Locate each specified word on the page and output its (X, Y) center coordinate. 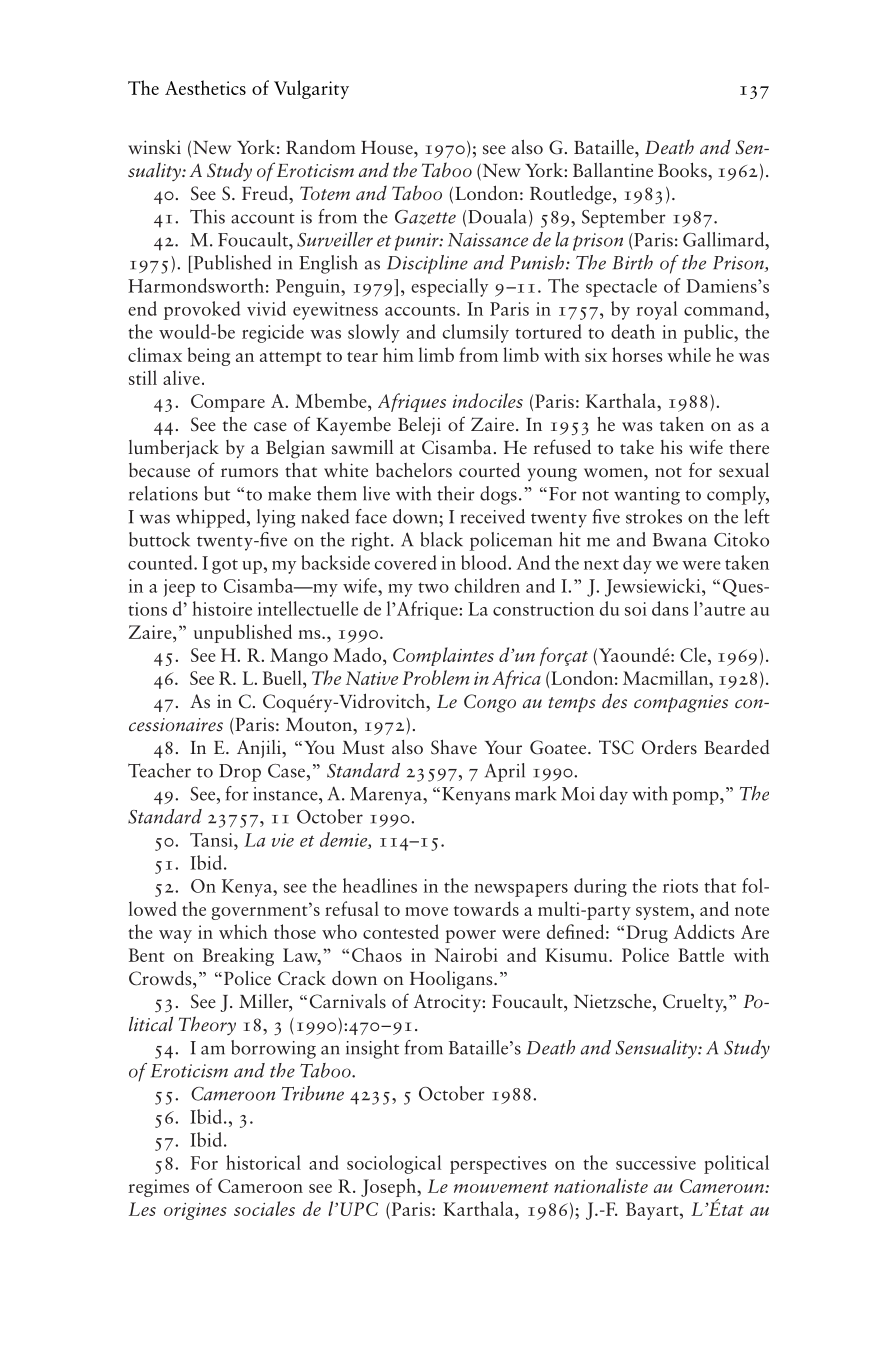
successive (656, 1163)
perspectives (498, 1165)
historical (263, 1162)
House (388, 148)
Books (683, 170)
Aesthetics (205, 87)
